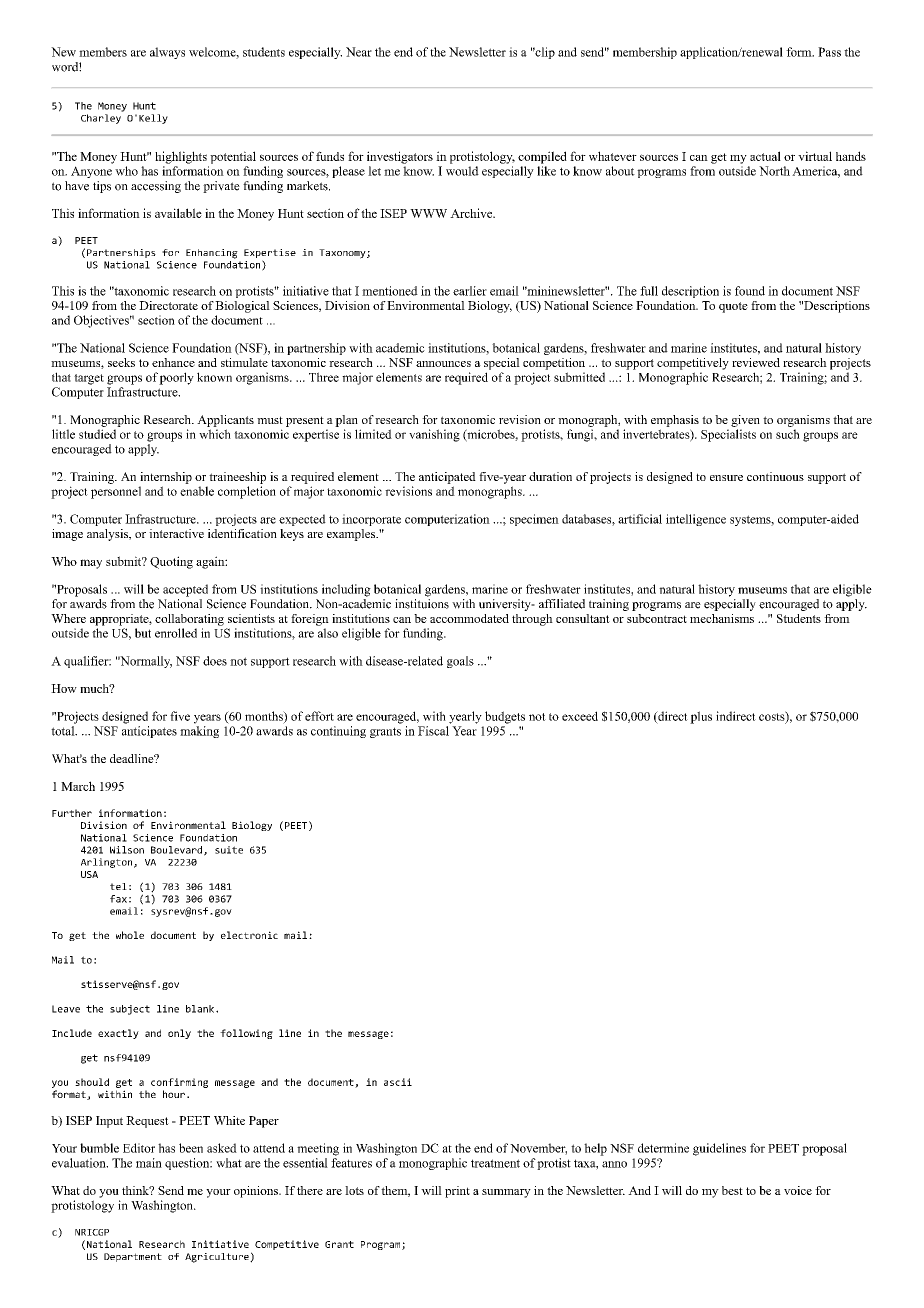 The image size is (924, 1308). I want to click on ascii, so click(398, 1082).
